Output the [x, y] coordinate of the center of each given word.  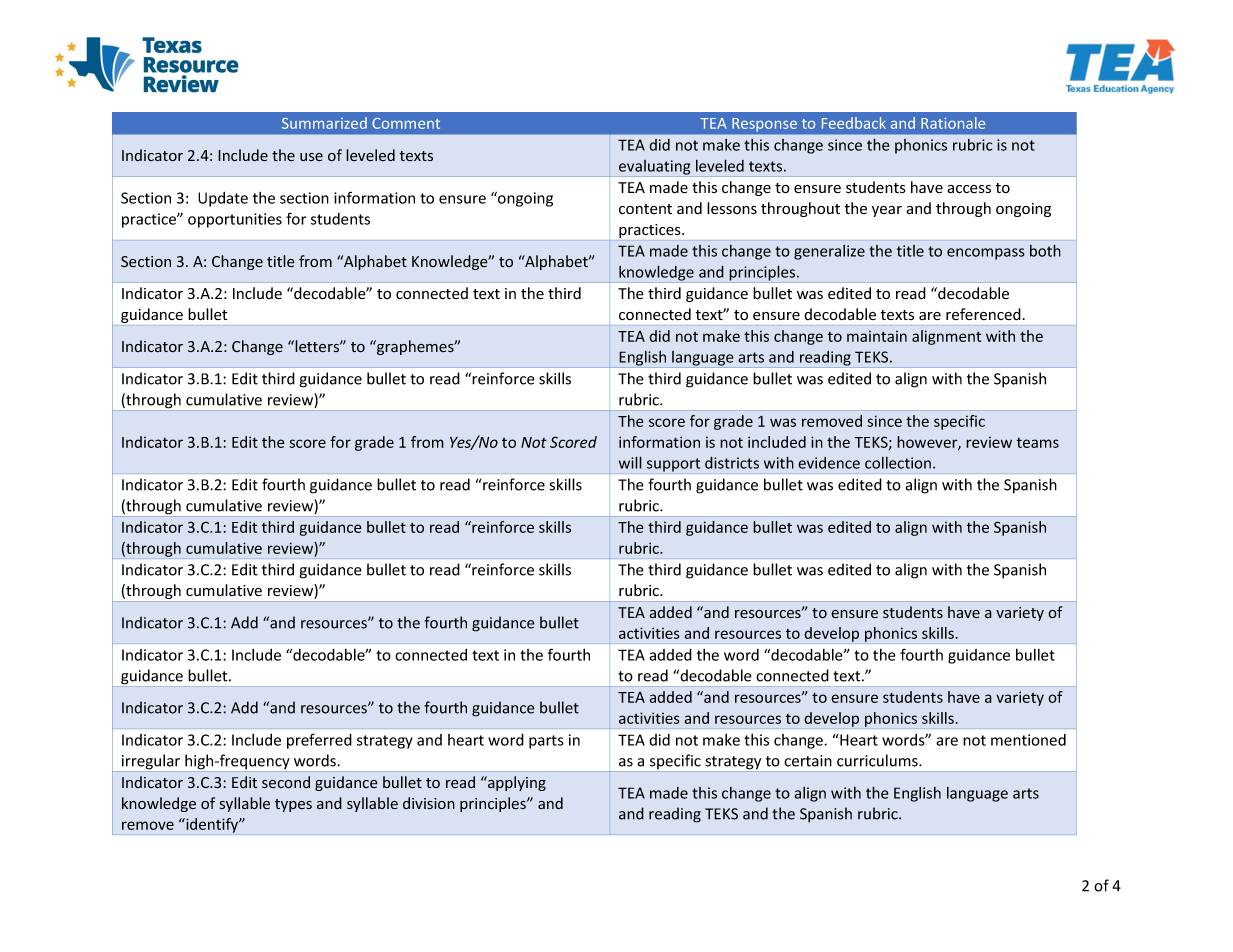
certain [808, 761]
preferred [319, 741]
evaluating [655, 168]
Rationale [953, 123]
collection [898, 463]
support [673, 465]
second [286, 782]
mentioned [1028, 740]
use [311, 157]
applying [516, 783]
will [630, 462]
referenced [983, 314]
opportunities [235, 220]
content [645, 209]
